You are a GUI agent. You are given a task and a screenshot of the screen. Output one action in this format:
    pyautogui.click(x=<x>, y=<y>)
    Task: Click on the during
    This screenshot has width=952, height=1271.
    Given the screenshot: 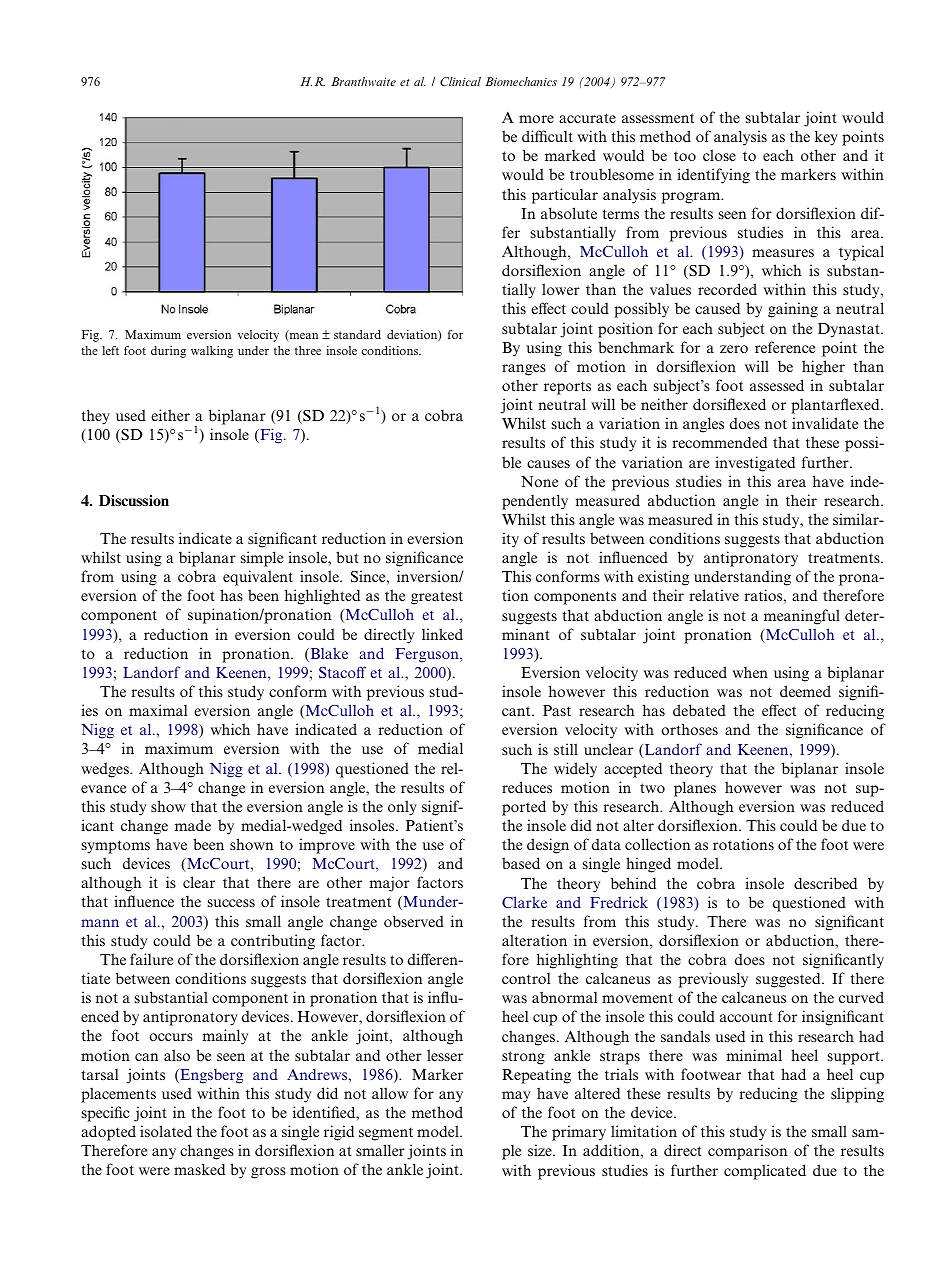 What is the action you would take?
    pyautogui.click(x=168, y=352)
